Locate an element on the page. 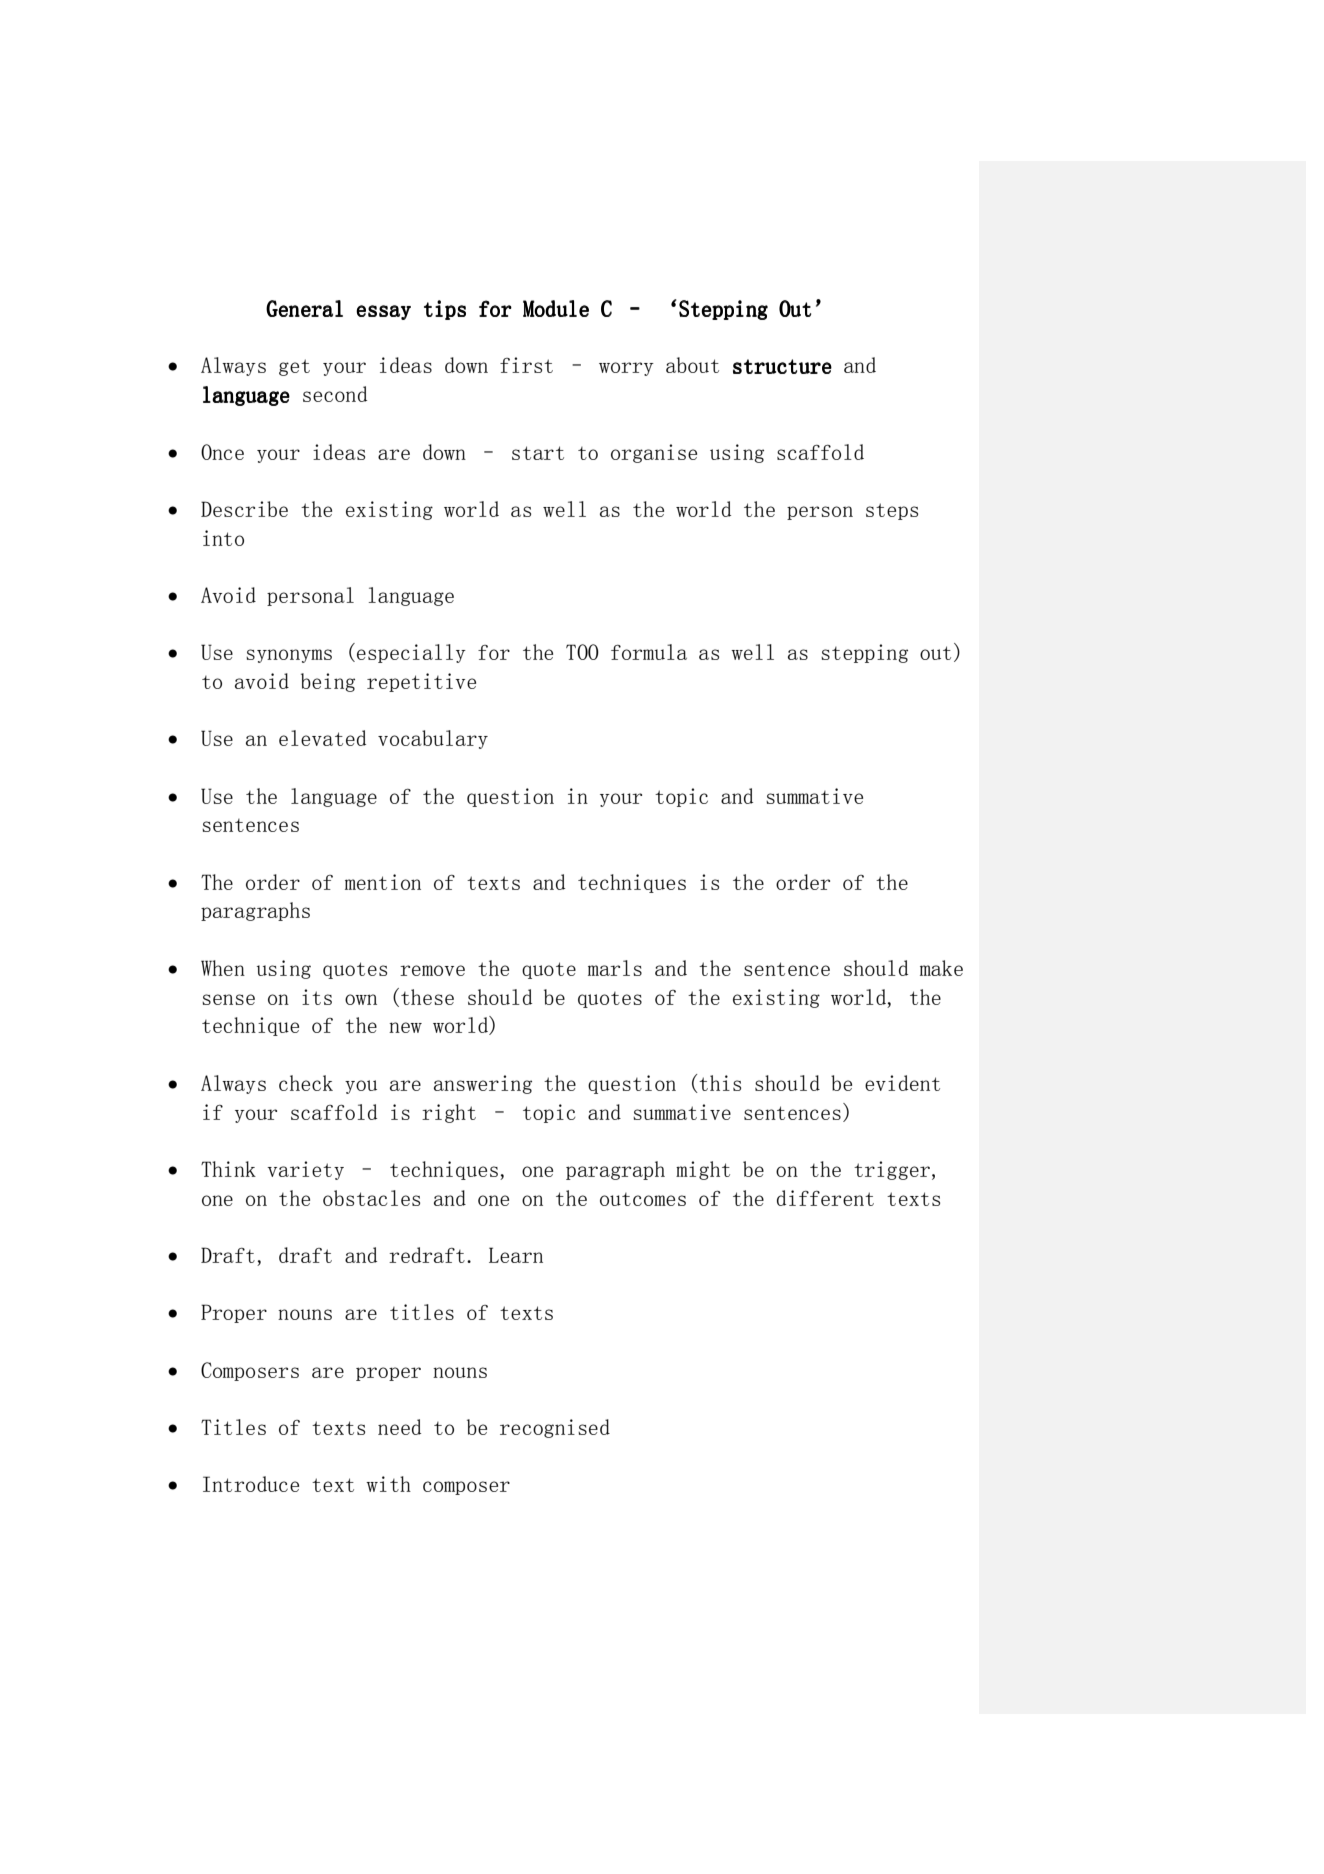  elevated is located at coordinates (322, 738).
